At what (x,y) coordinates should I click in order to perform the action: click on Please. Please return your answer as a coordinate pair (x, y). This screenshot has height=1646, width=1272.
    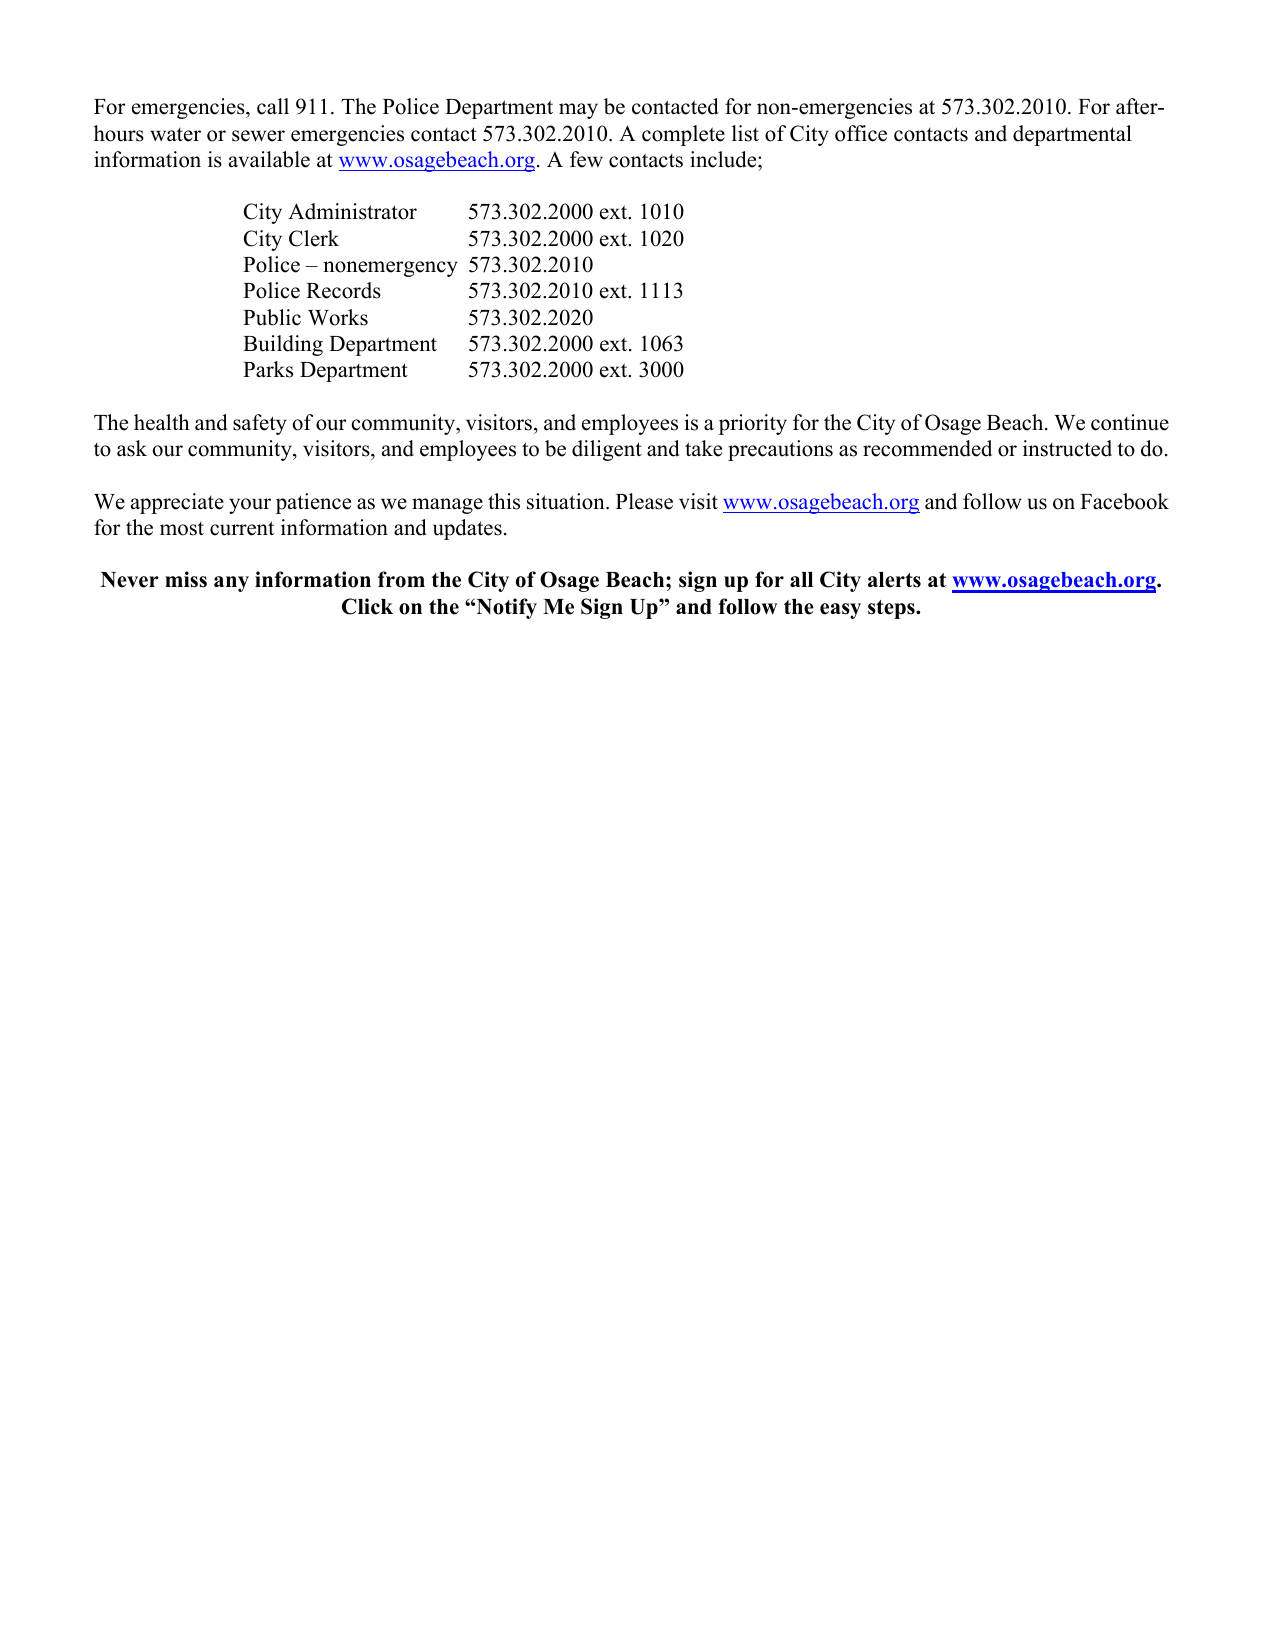
    Looking at the image, I should click on (644, 501).
